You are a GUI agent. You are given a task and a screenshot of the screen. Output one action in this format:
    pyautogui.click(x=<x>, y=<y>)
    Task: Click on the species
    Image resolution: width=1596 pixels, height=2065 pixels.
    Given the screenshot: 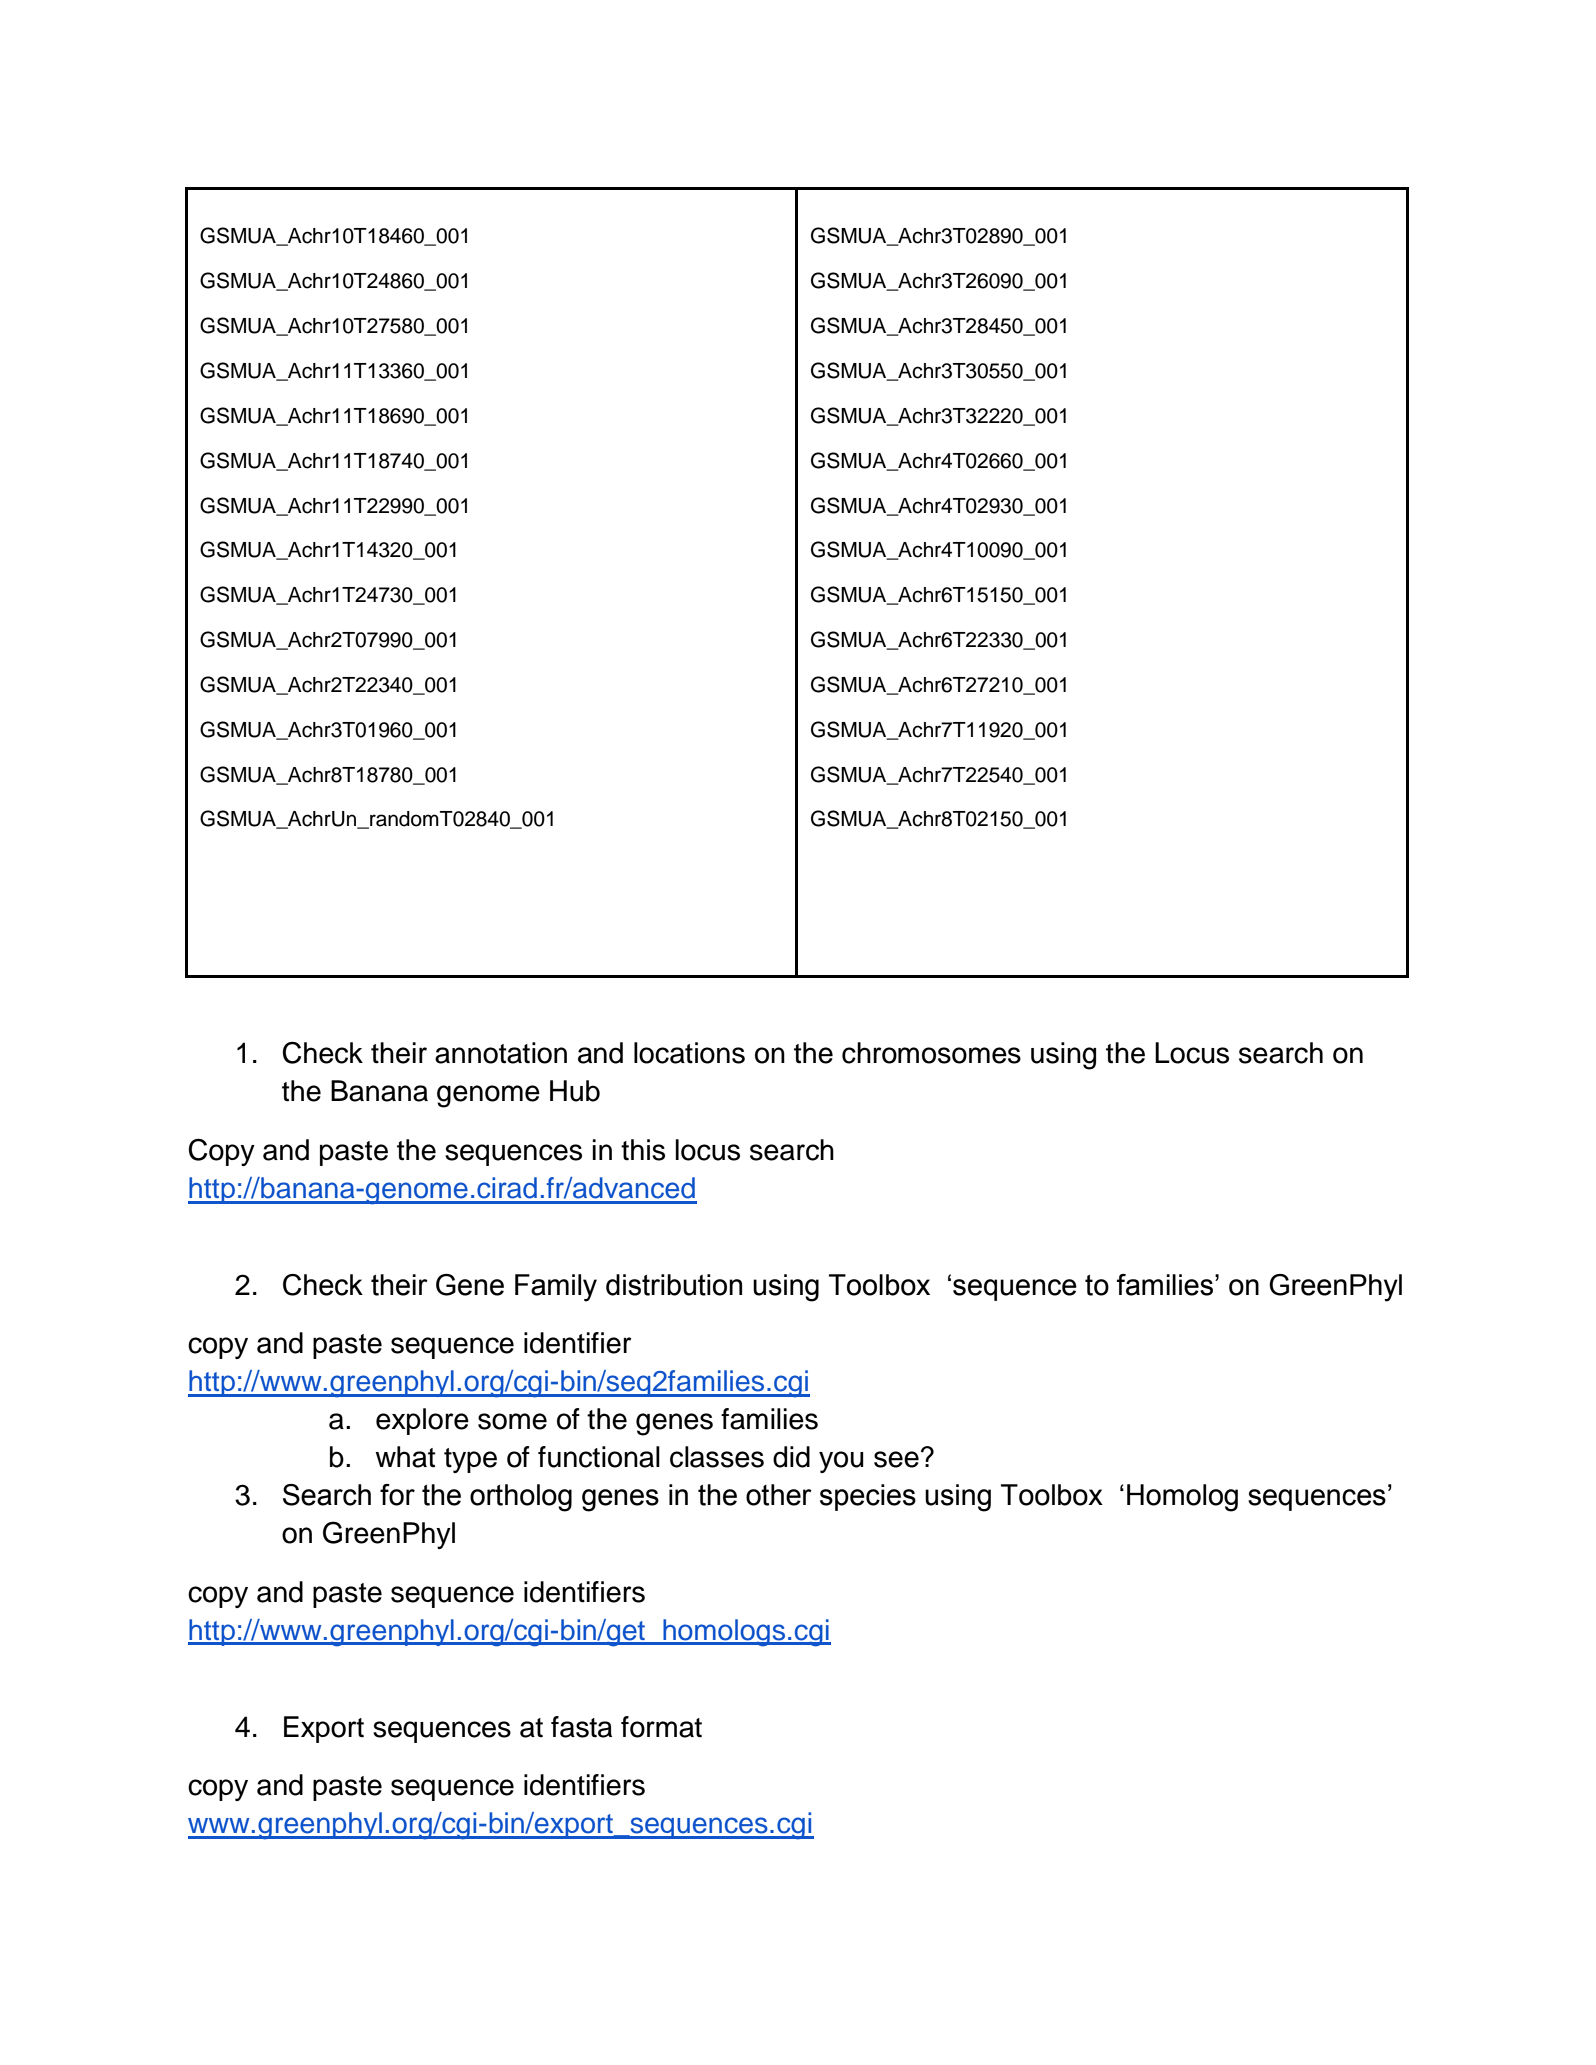 What is the action you would take?
    pyautogui.click(x=868, y=1497)
